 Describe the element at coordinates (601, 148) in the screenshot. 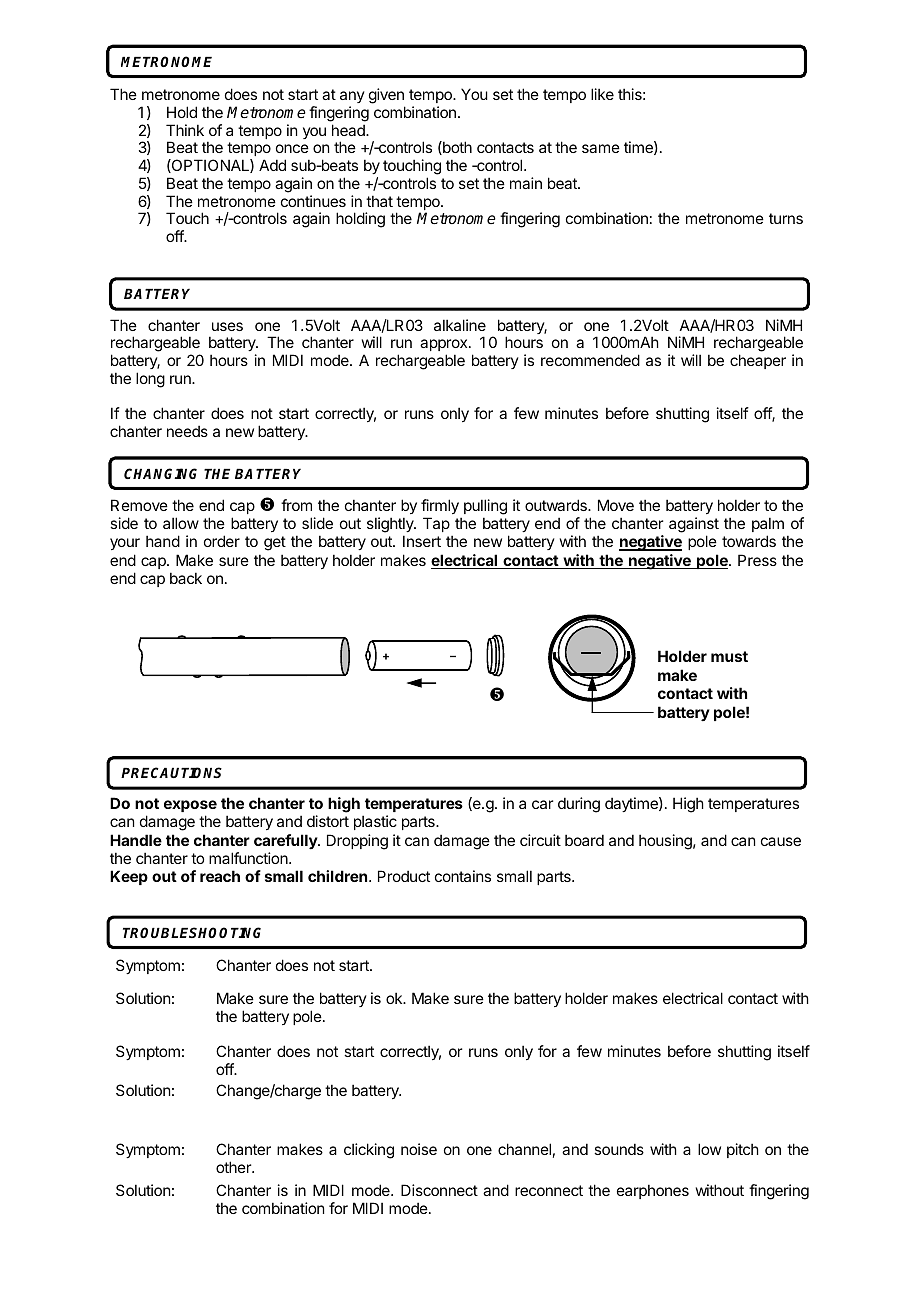

I see `same` at that location.
